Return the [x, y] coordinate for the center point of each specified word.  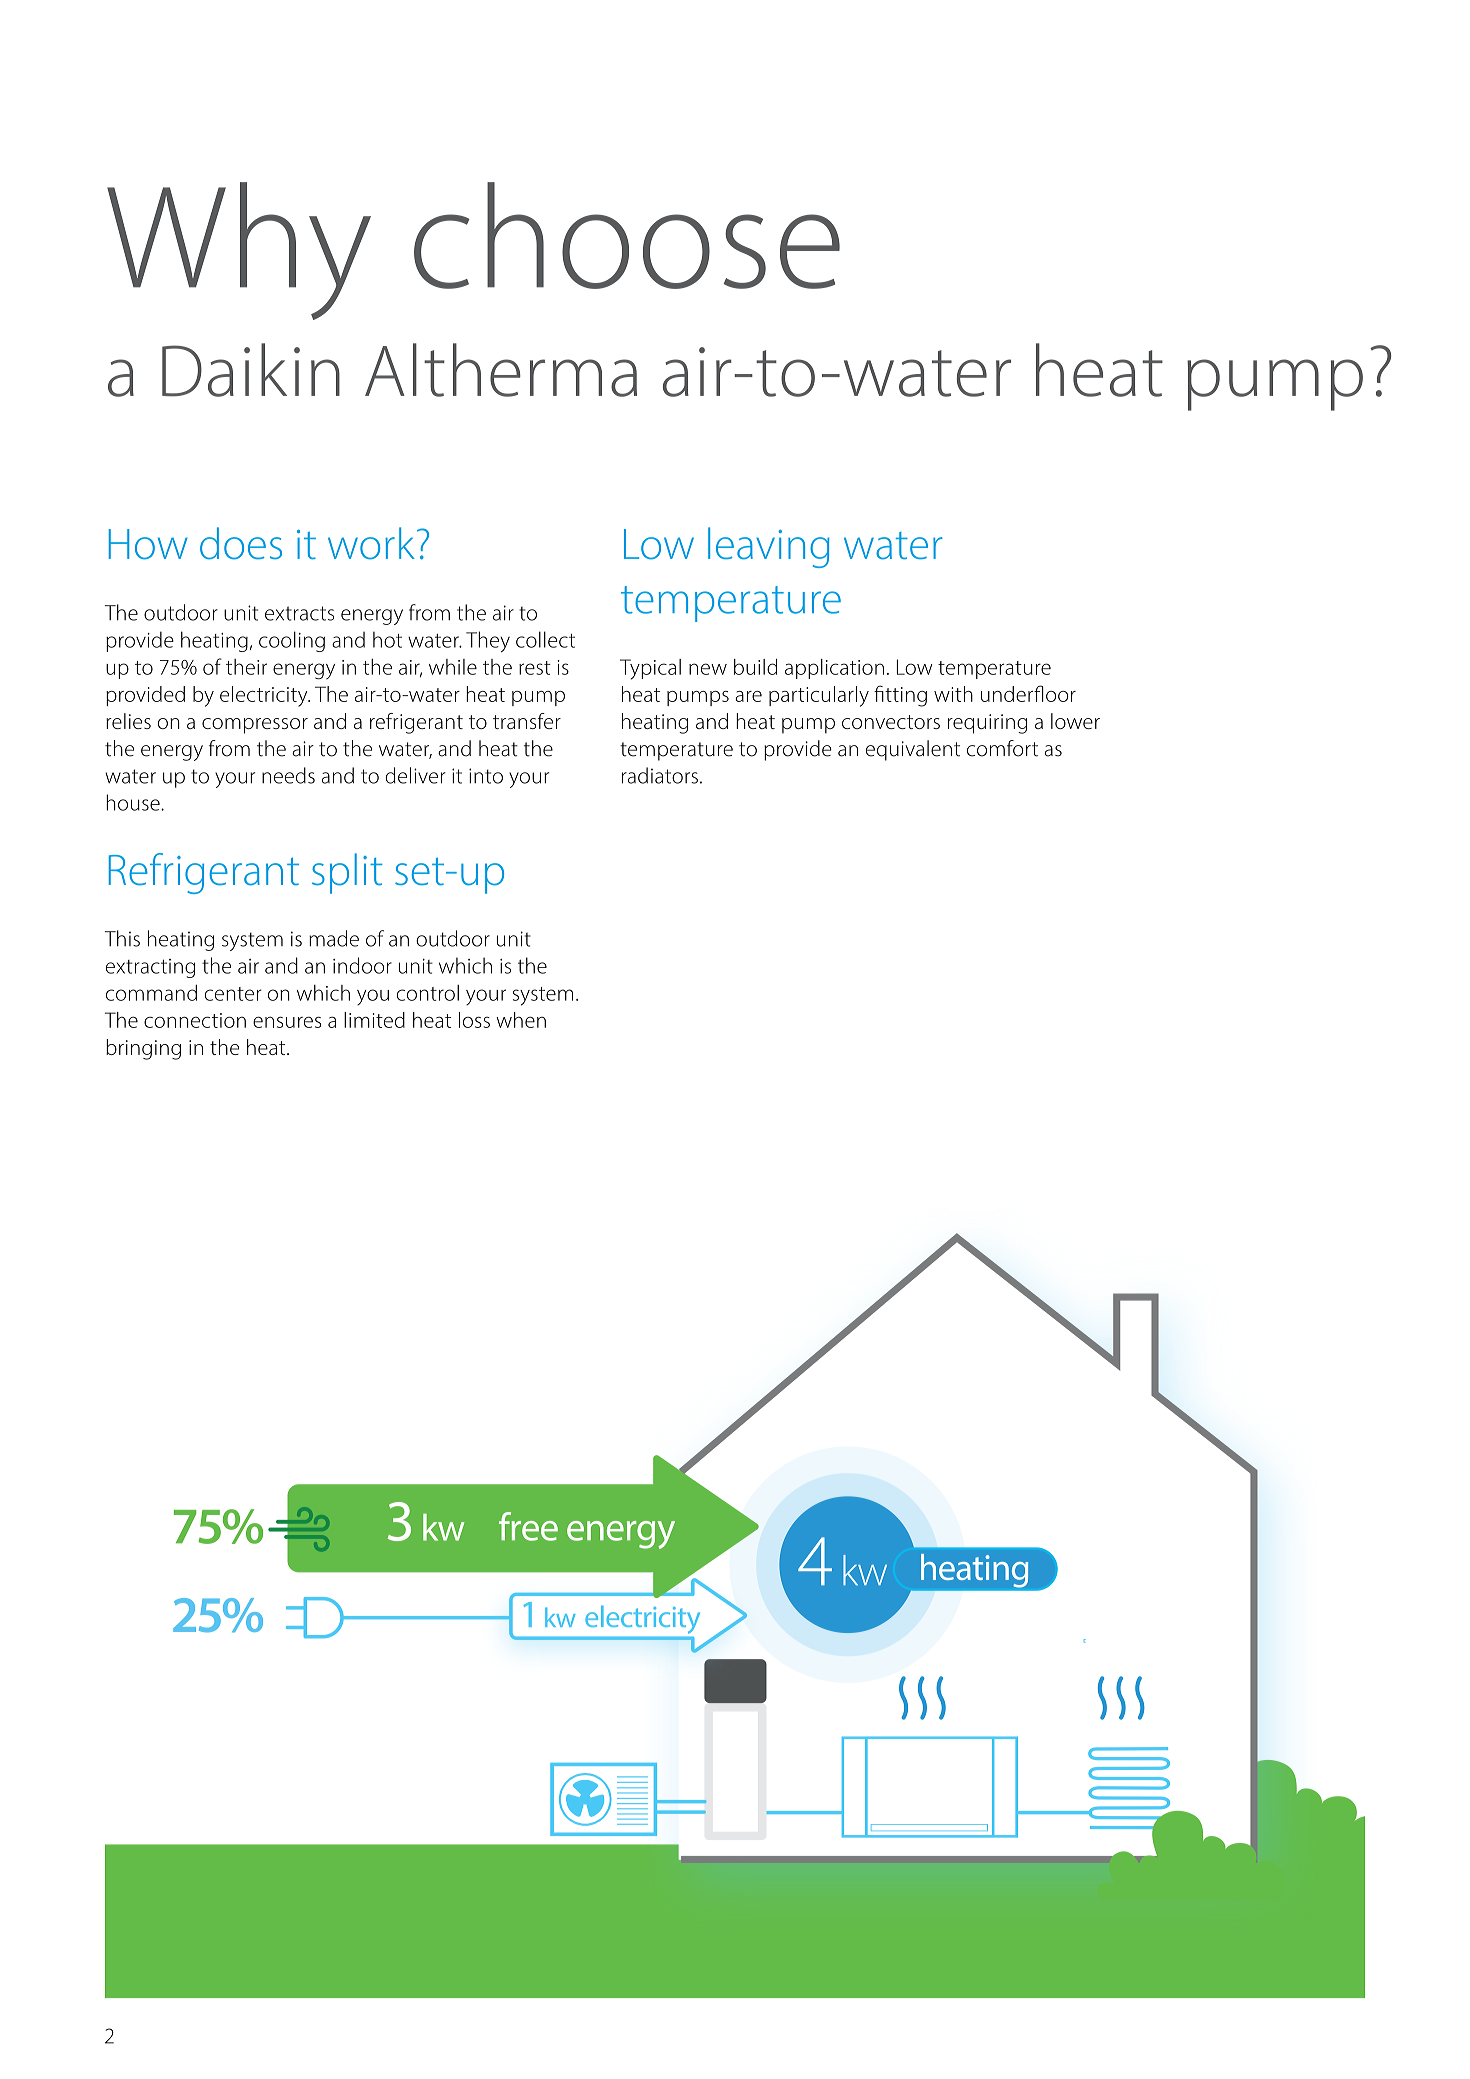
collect [545, 639]
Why [239, 251]
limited [374, 1020]
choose [627, 235]
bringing [143, 1049]
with [953, 694]
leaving [769, 547]
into [486, 776]
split [347, 873]
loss [474, 1020]
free [528, 1526]
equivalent [913, 750]
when [521, 1020]
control [427, 993]
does [241, 543]
